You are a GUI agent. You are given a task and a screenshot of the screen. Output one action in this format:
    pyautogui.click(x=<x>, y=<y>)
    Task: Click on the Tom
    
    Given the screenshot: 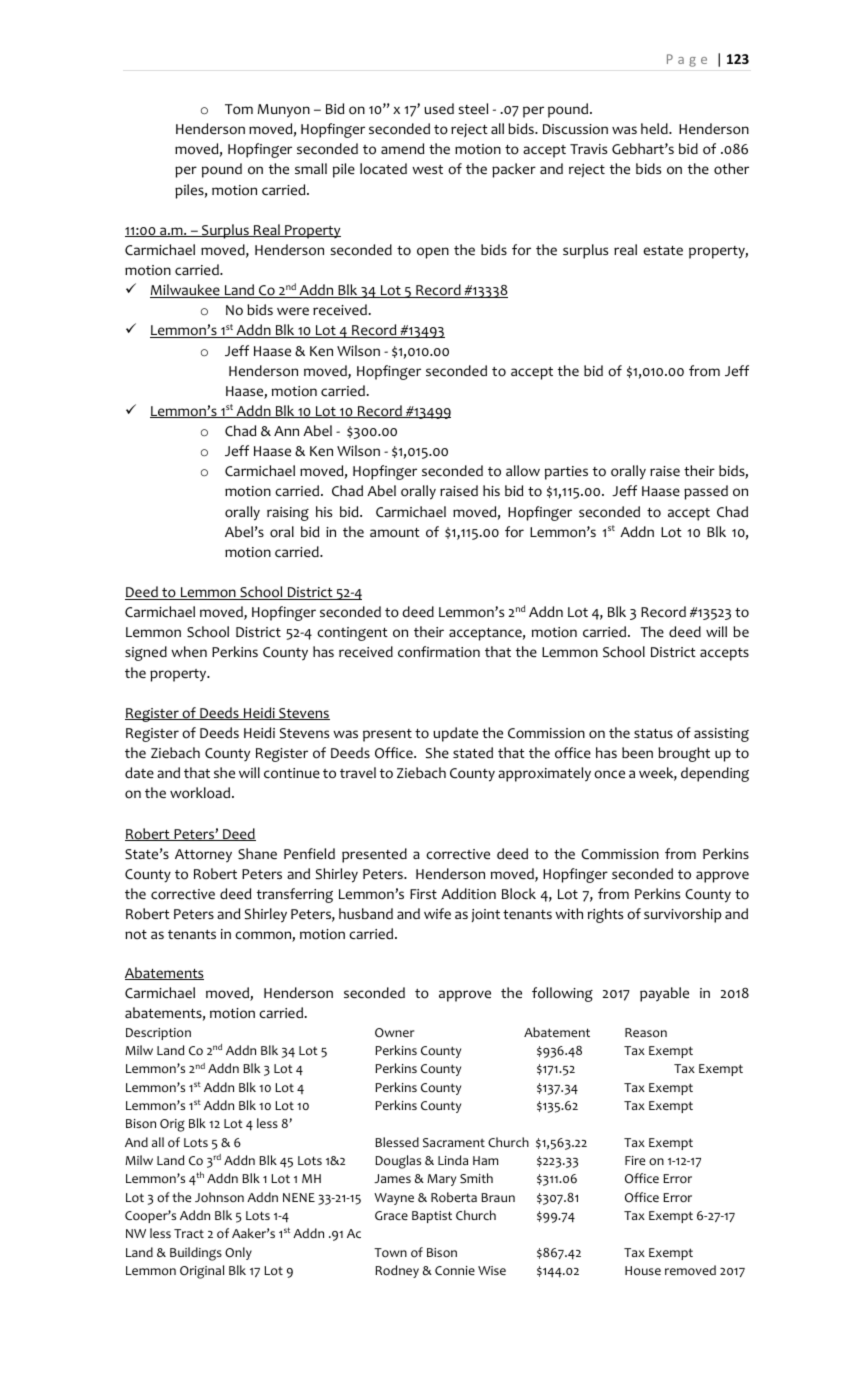 What is the action you would take?
    pyautogui.click(x=239, y=109)
